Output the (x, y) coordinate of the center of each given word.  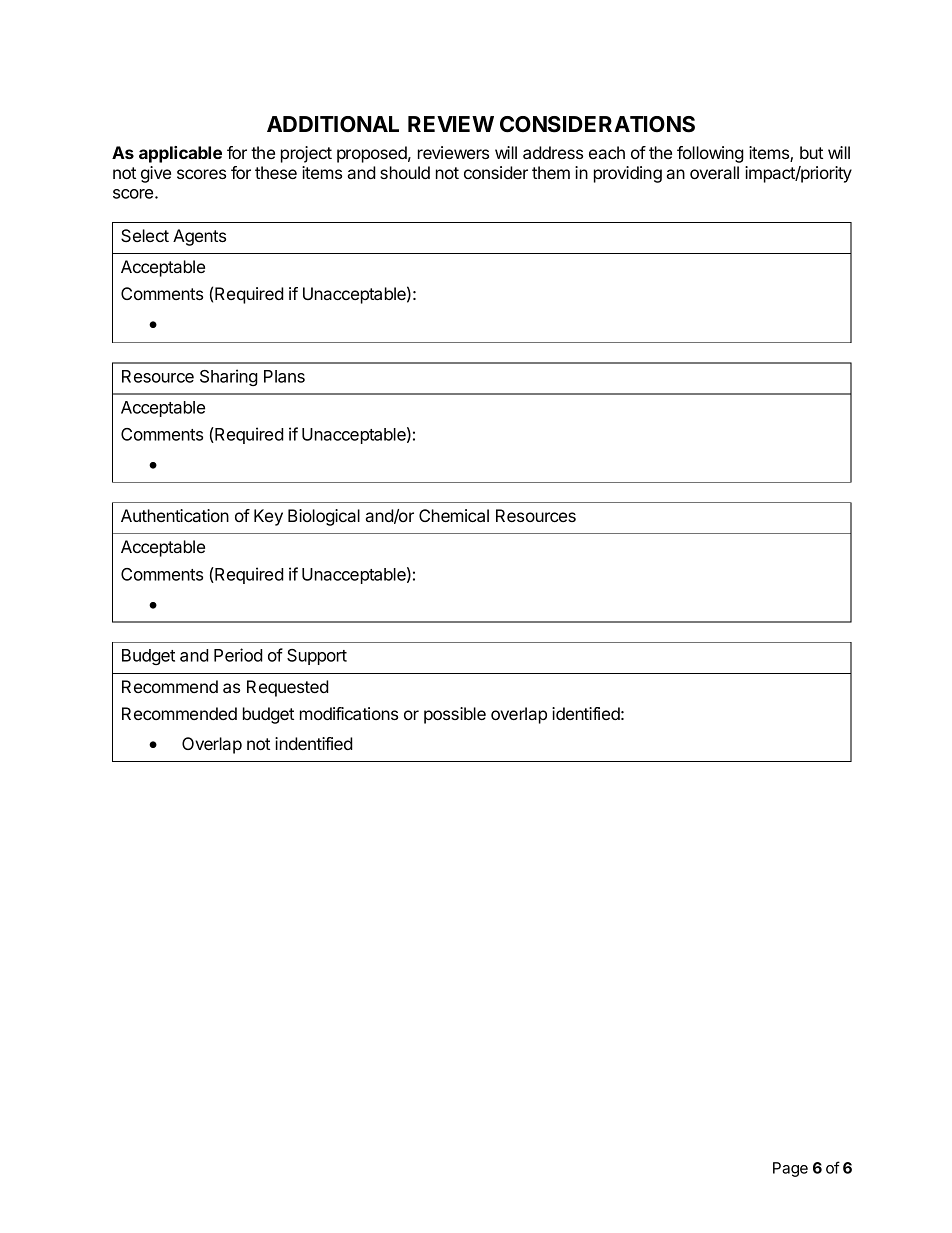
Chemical (454, 515)
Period (238, 655)
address (553, 152)
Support (317, 657)
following (710, 154)
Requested (288, 688)
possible (455, 715)
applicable (180, 154)
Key (268, 517)
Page (790, 1169)
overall (714, 172)
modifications (349, 713)
